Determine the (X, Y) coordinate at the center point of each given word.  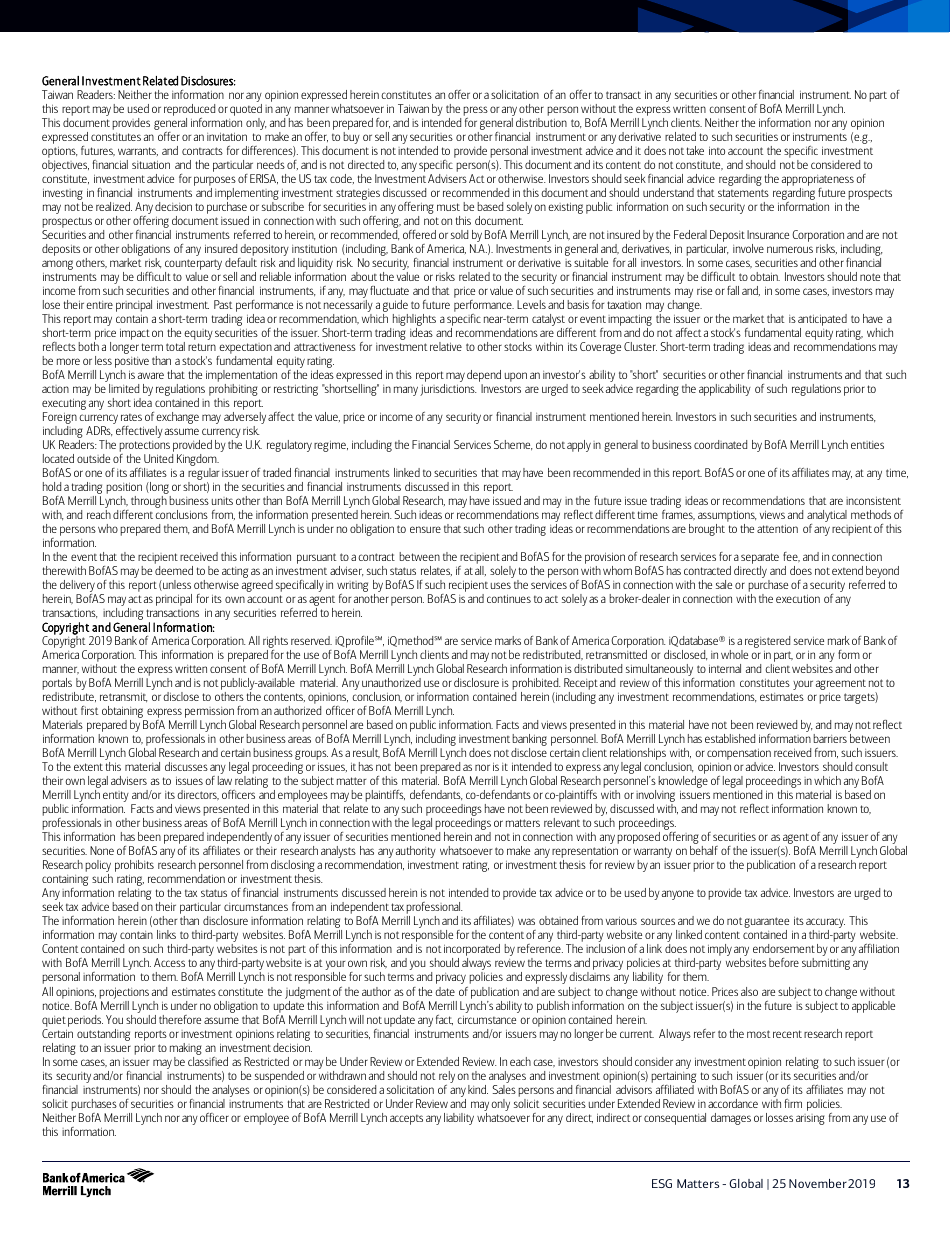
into (717, 150)
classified (208, 1060)
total (175, 346)
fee (791, 557)
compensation (739, 756)
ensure (425, 529)
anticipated (822, 321)
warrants (138, 151)
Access (169, 962)
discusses (186, 766)
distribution (541, 122)
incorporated (472, 951)
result (366, 753)
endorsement (784, 948)
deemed (174, 570)
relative (446, 346)
